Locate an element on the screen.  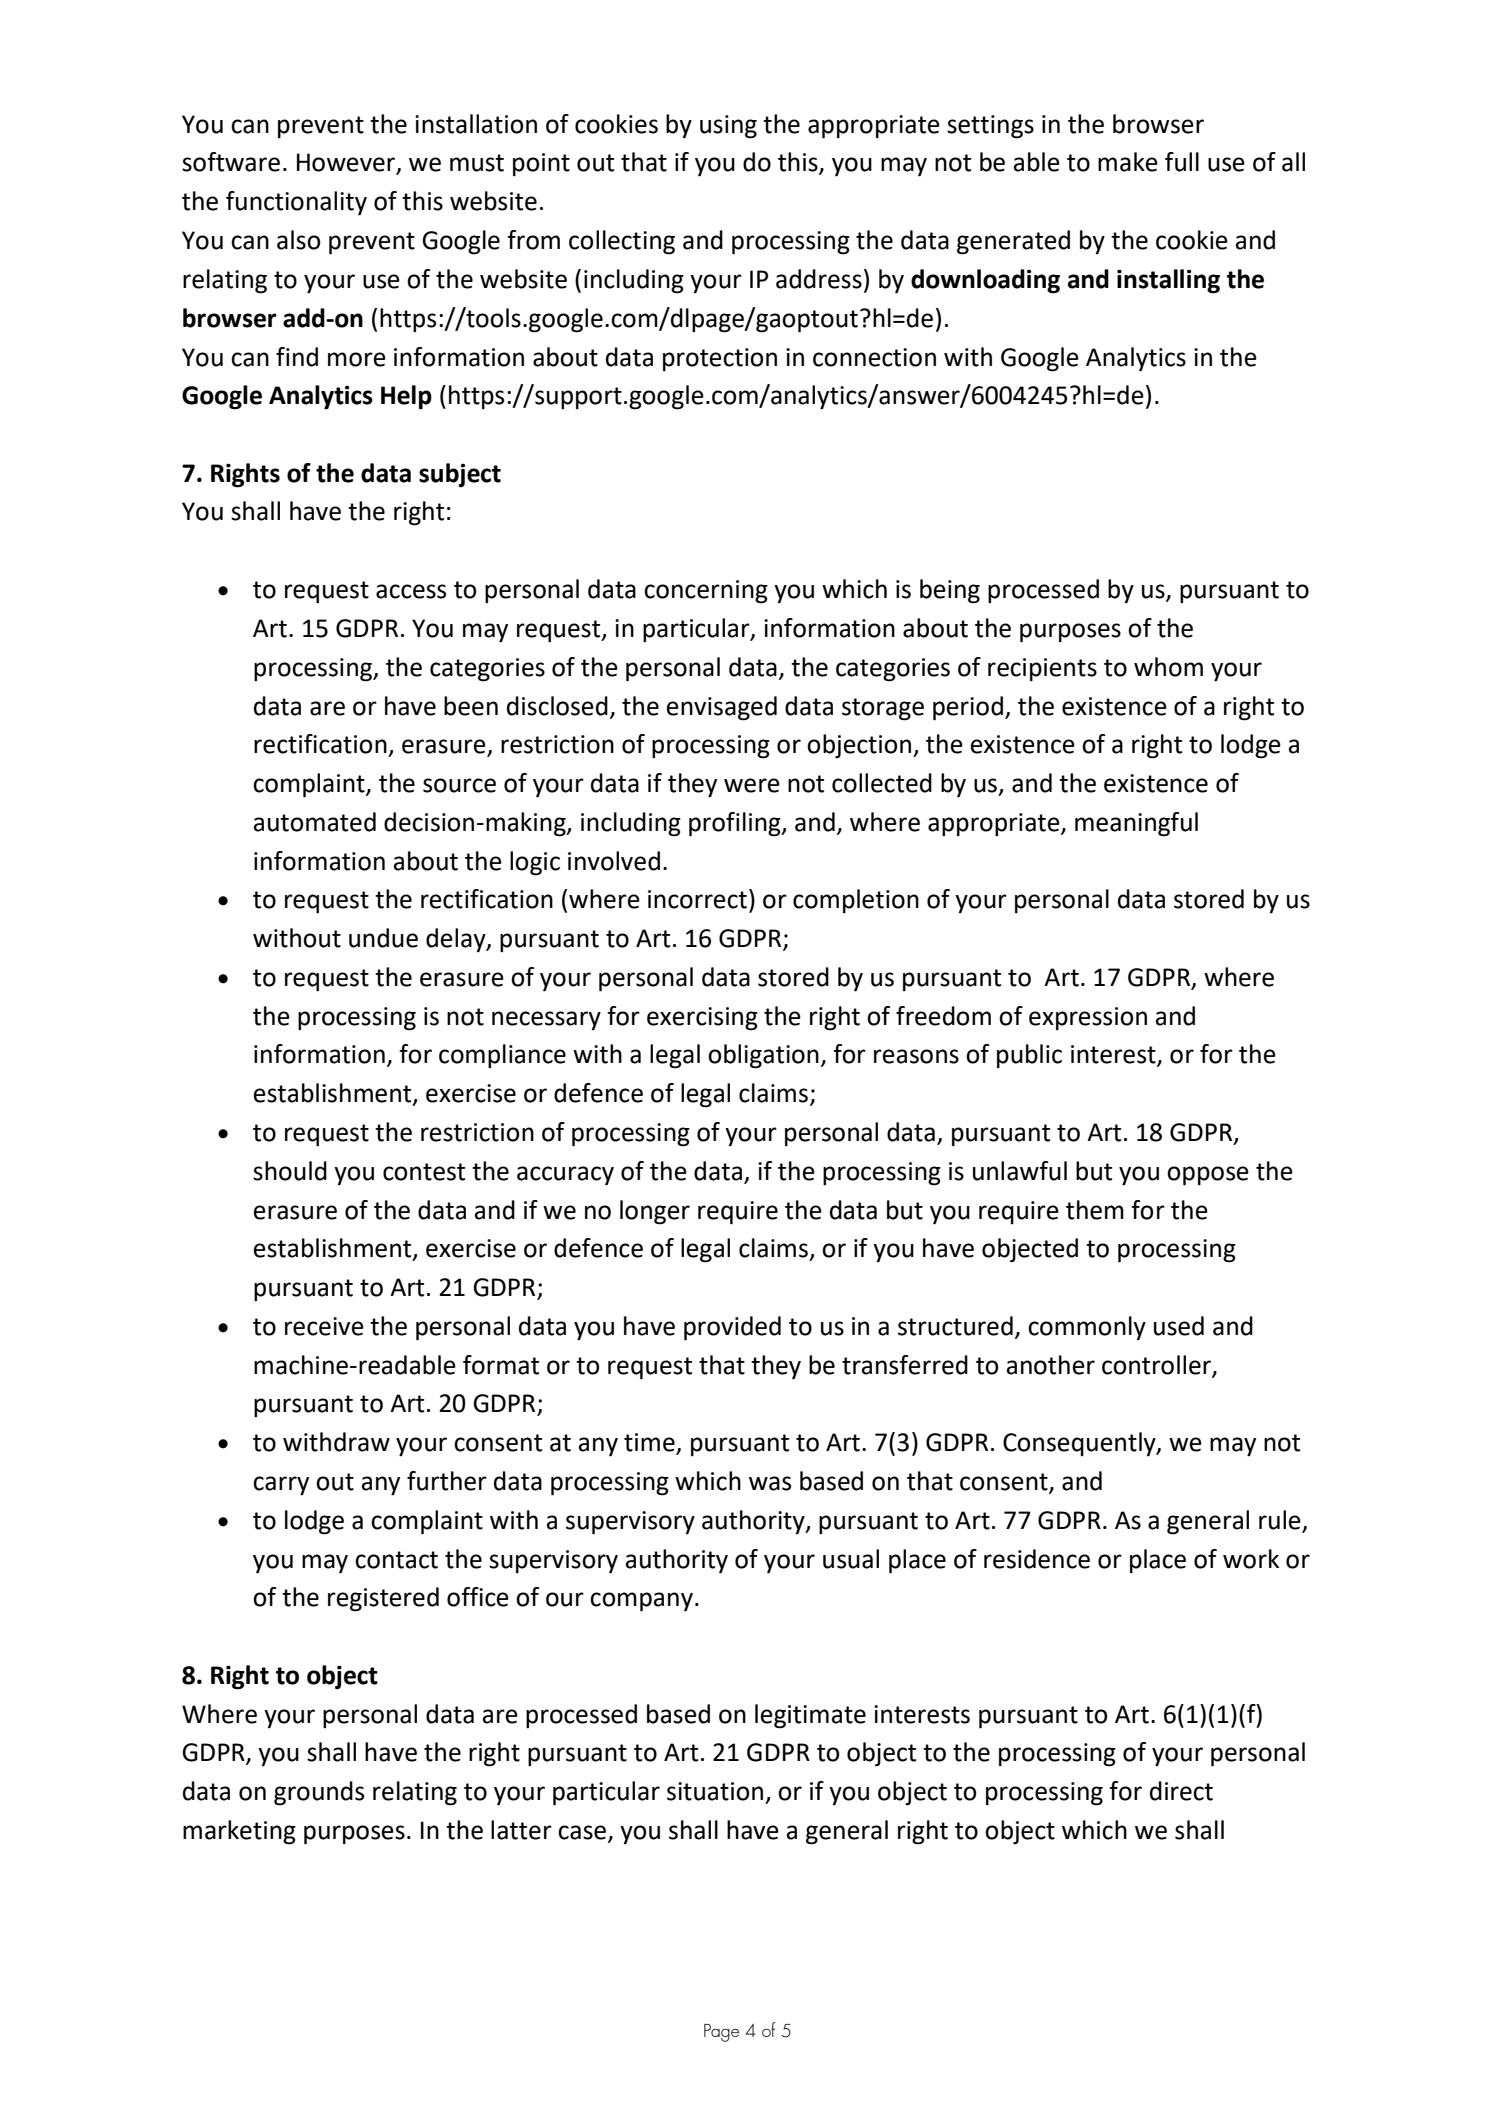
make is located at coordinates (1128, 162).
